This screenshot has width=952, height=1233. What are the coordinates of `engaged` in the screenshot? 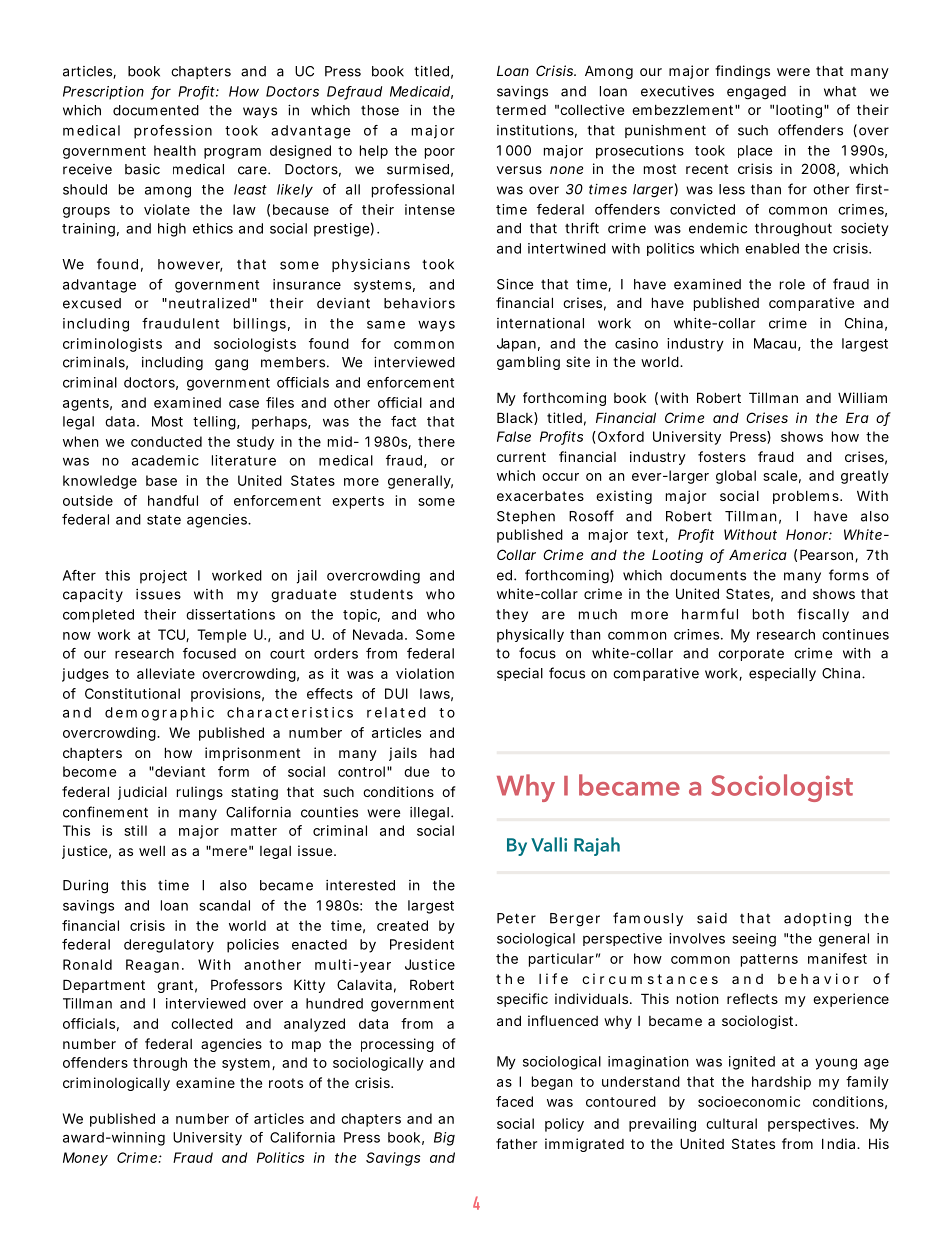 It's located at (756, 93).
